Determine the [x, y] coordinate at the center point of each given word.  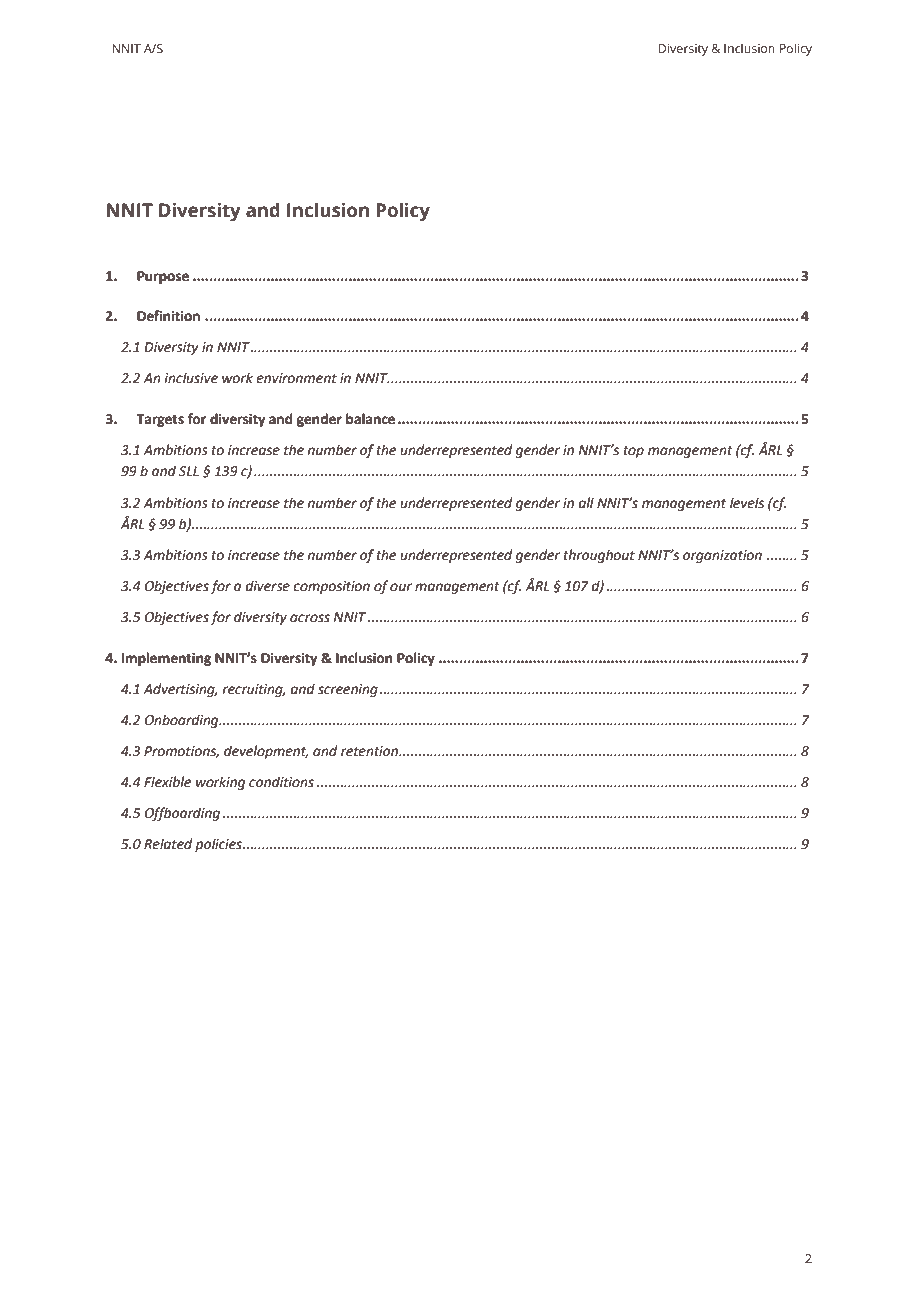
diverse [268, 586]
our [401, 587]
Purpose [163, 277]
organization [722, 556]
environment [296, 378]
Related [168, 844]
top [634, 452]
